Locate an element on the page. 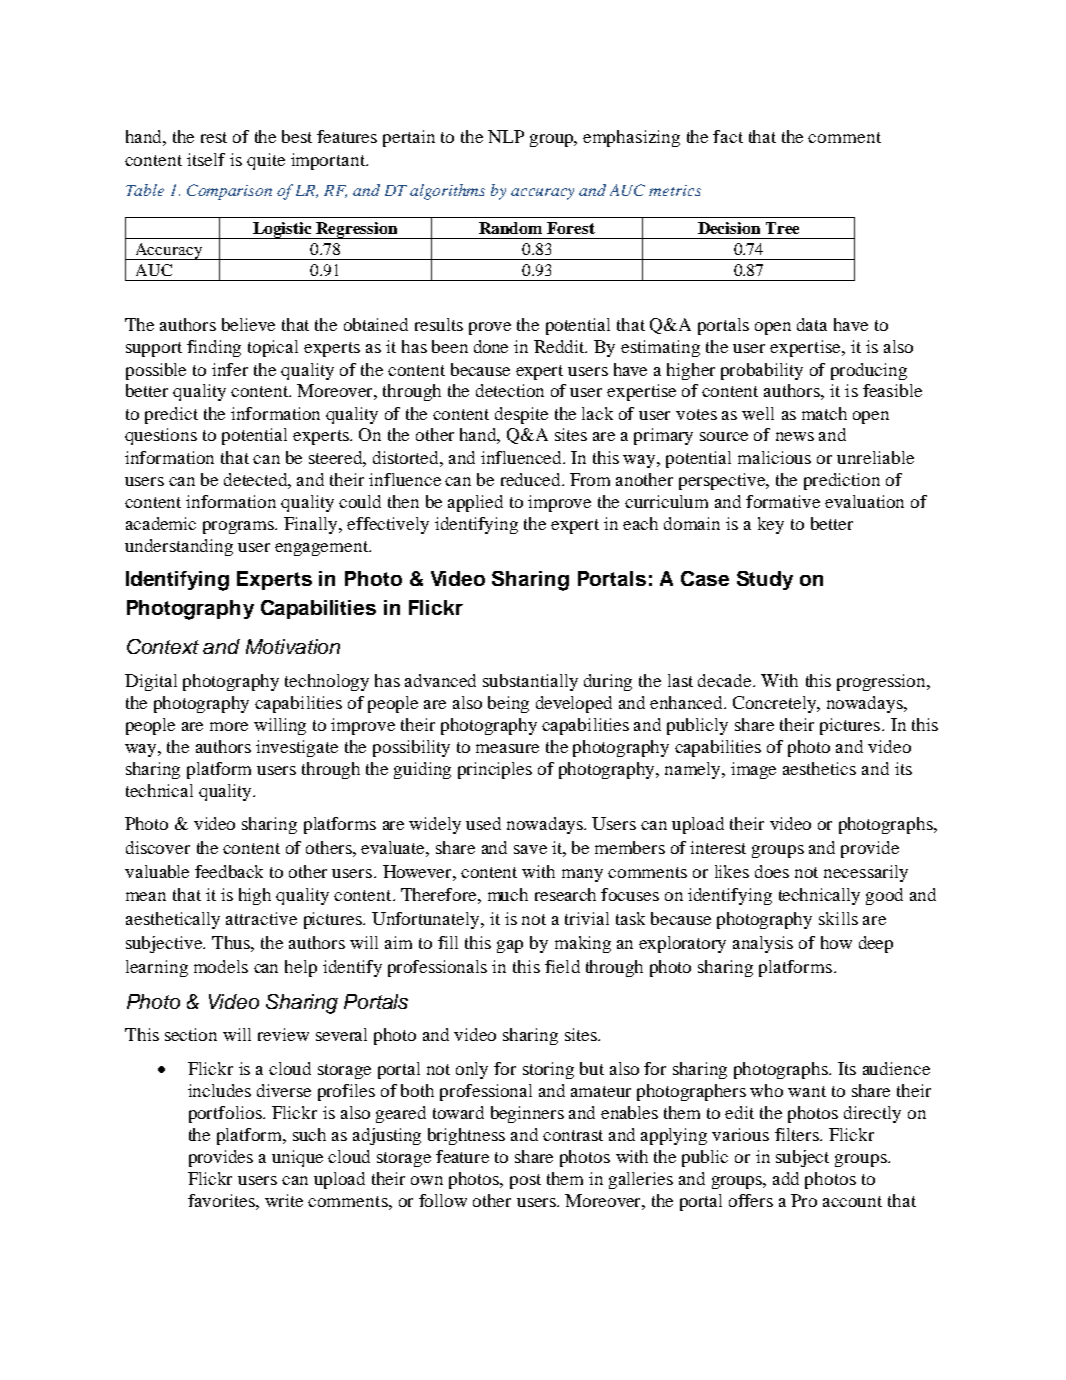 Image resolution: width=1066 pixels, height=1380 pixels. feedback is located at coordinates (229, 871).
